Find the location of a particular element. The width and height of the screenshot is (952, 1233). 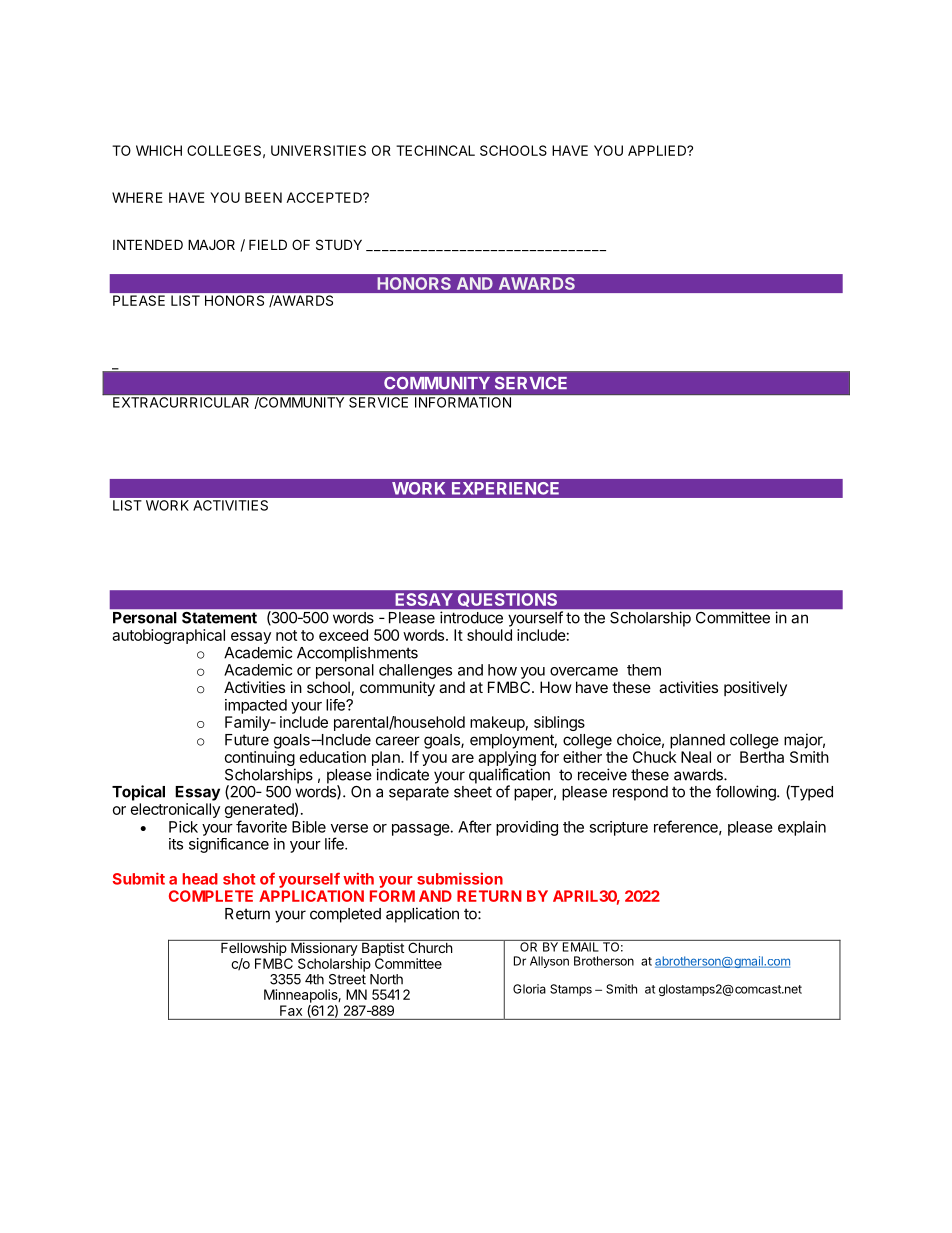

them is located at coordinates (644, 670).
